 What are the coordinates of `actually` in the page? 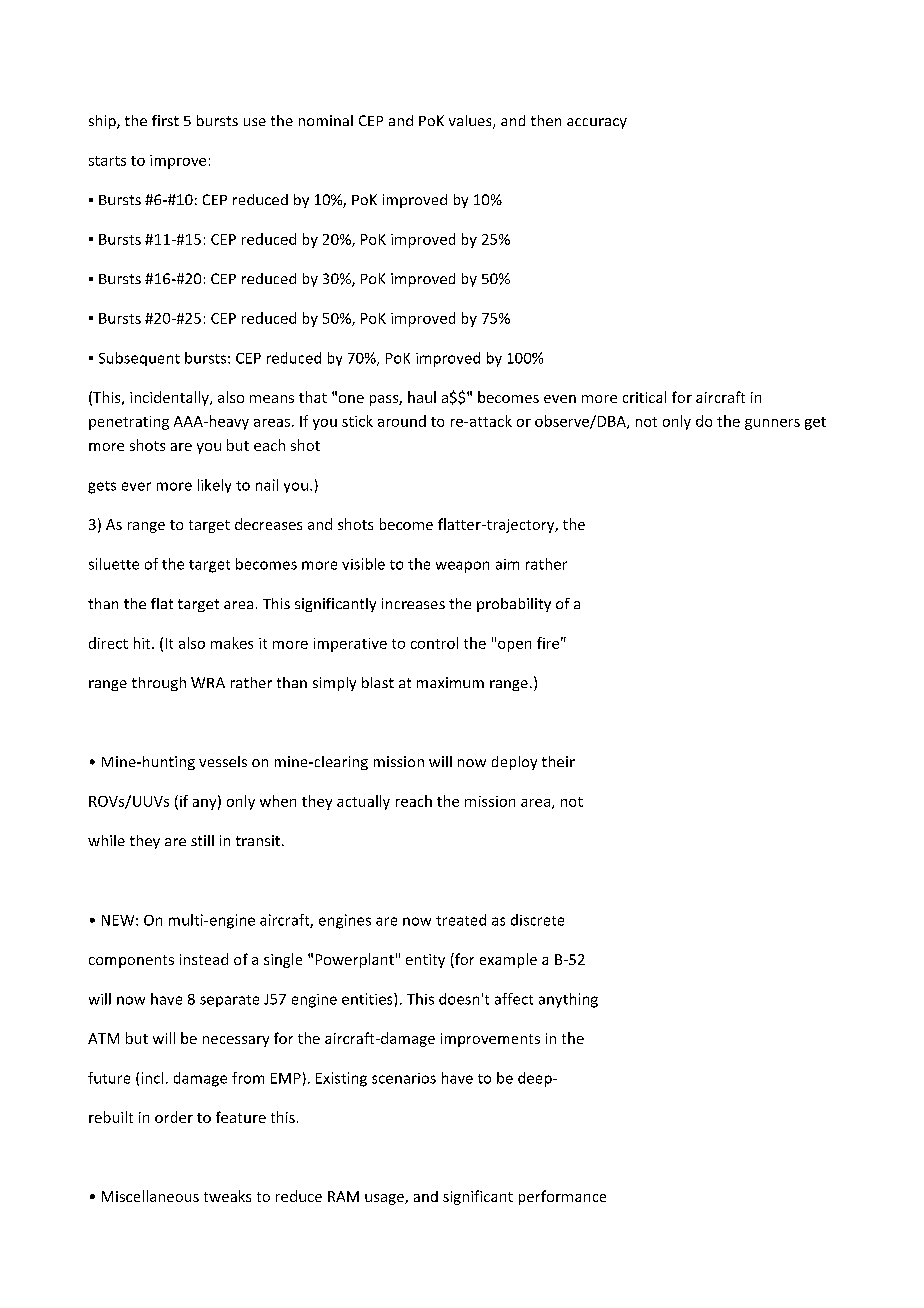 It's located at (363, 802).
